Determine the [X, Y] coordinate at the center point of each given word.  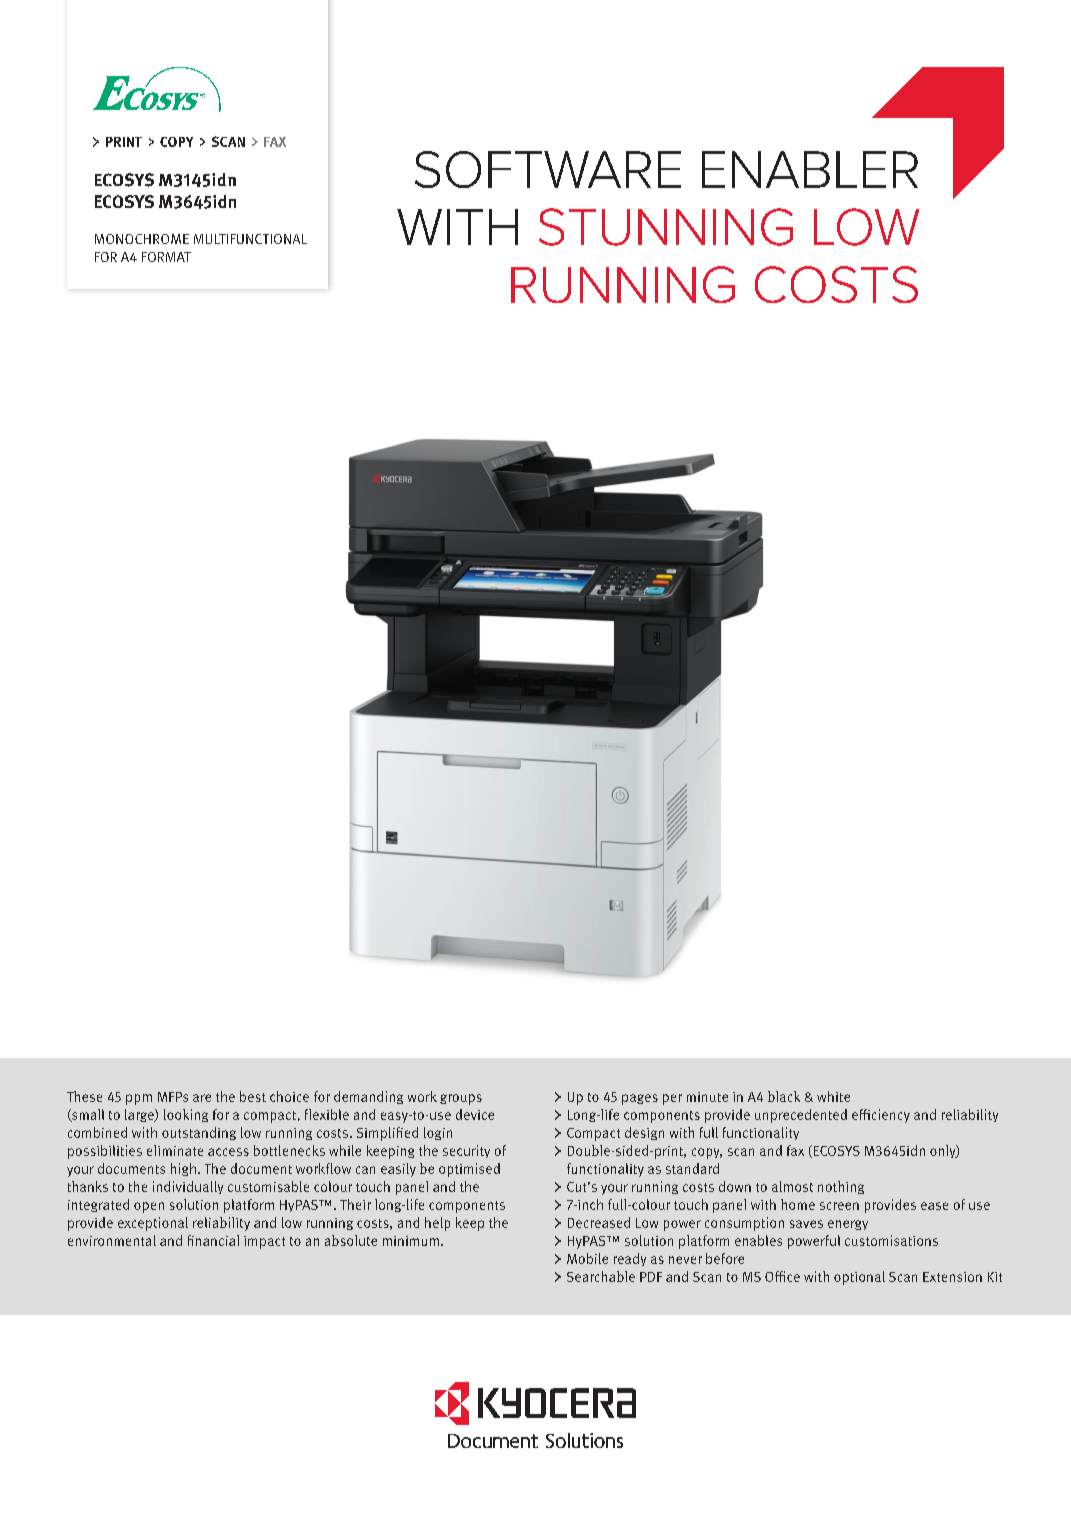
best [253, 1096]
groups [461, 1099]
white [833, 1096]
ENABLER [810, 169]
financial [213, 1240]
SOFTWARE [548, 169]
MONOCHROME [142, 239]
